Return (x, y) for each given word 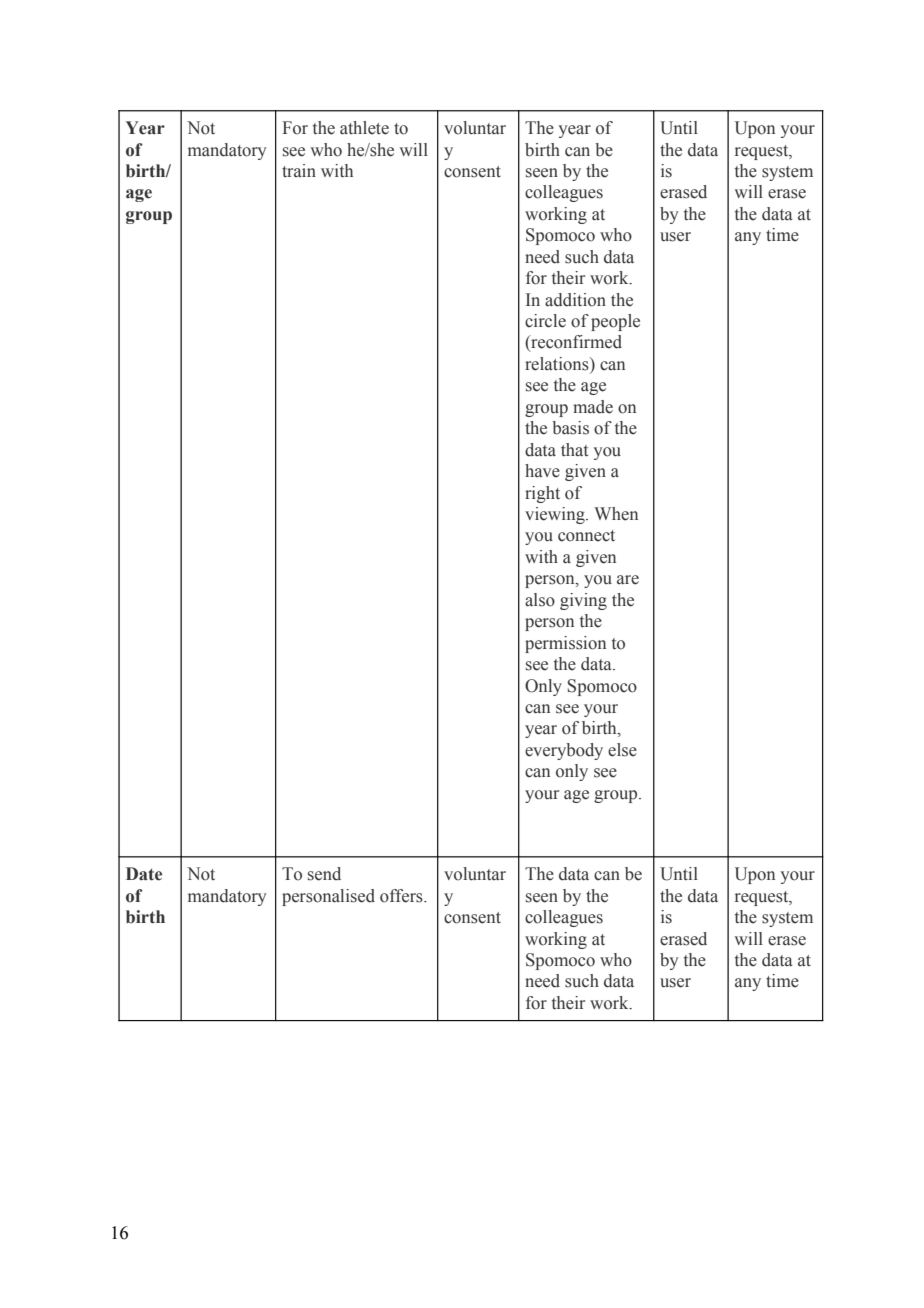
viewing (556, 515)
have (542, 471)
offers (402, 896)
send (324, 874)
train (299, 170)
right (542, 494)
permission (565, 644)
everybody (564, 751)
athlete (364, 128)
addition (575, 300)
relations (558, 364)
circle (545, 321)
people (615, 322)
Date (144, 874)
